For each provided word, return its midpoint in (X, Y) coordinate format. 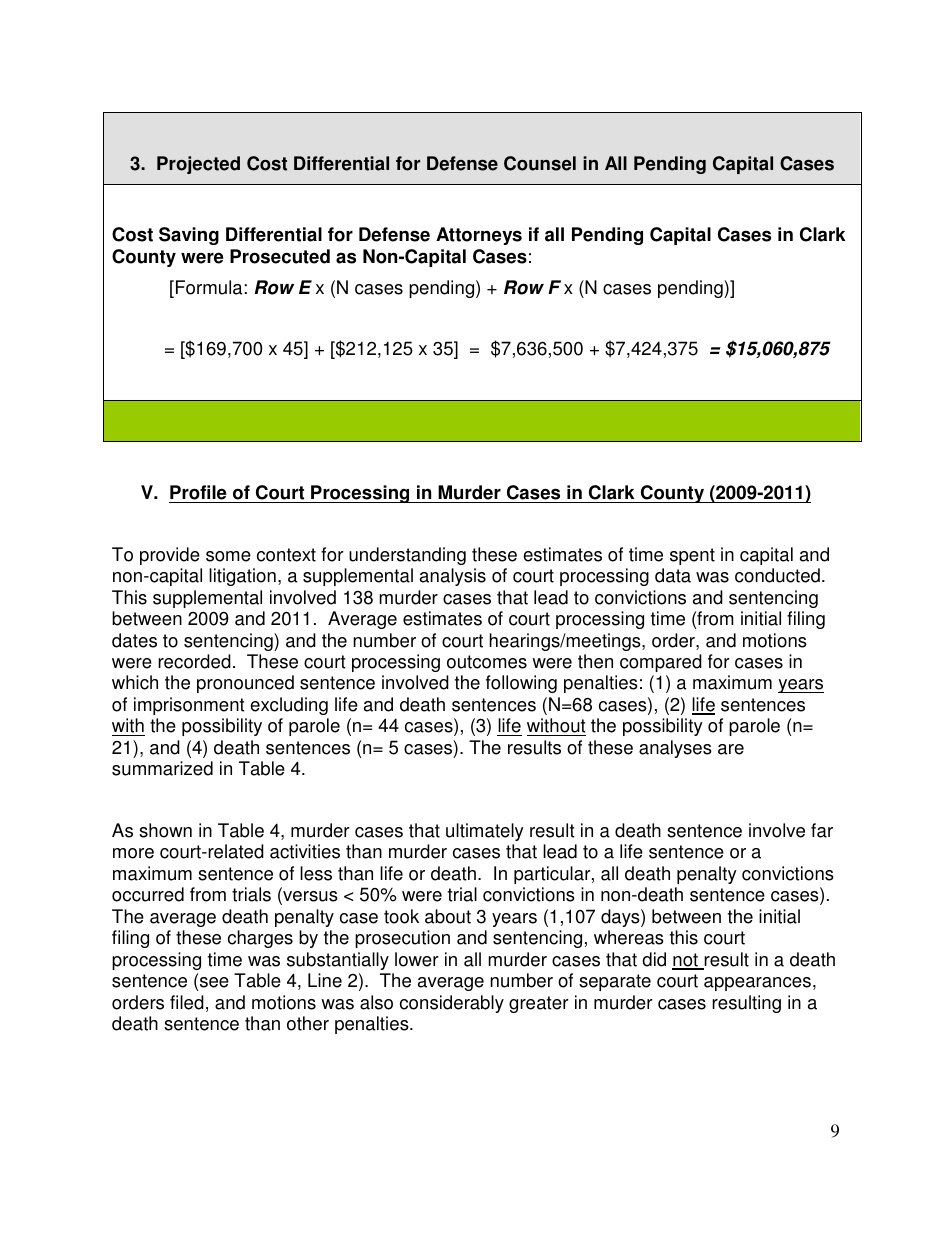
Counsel (540, 163)
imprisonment (189, 706)
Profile (198, 492)
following (521, 684)
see (214, 982)
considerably (452, 1004)
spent (692, 556)
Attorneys (479, 236)
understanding (407, 556)
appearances (757, 984)
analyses (675, 749)
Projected (198, 165)
